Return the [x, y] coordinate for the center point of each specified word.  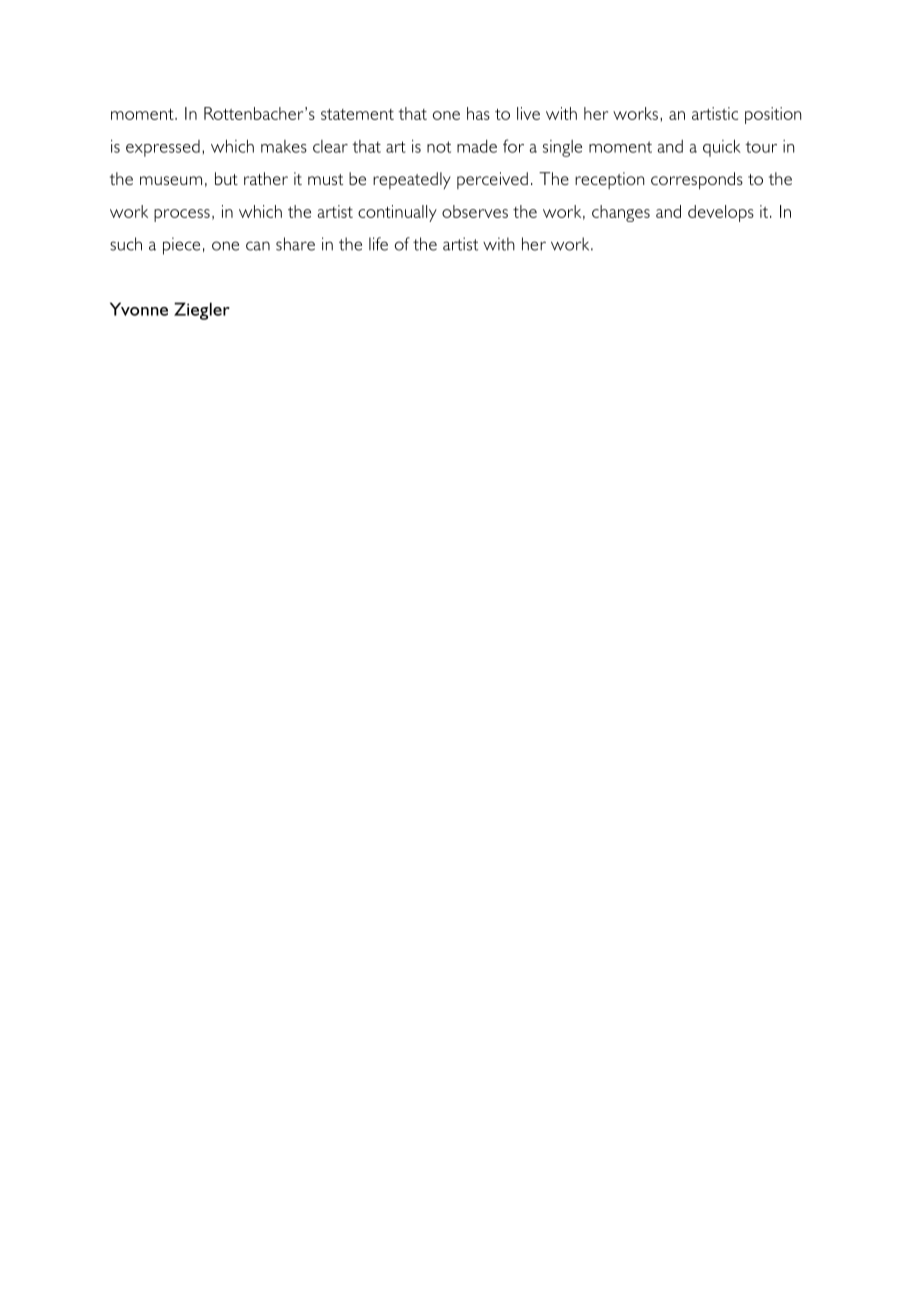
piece [181, 246]
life [378, 244]
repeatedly [412, 180]
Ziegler [202, 311]
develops [721, 213]
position [773, 115]
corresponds [697, 180]
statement [357, 114]
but [226, 178]
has [478, 113]
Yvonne [139, 309]
